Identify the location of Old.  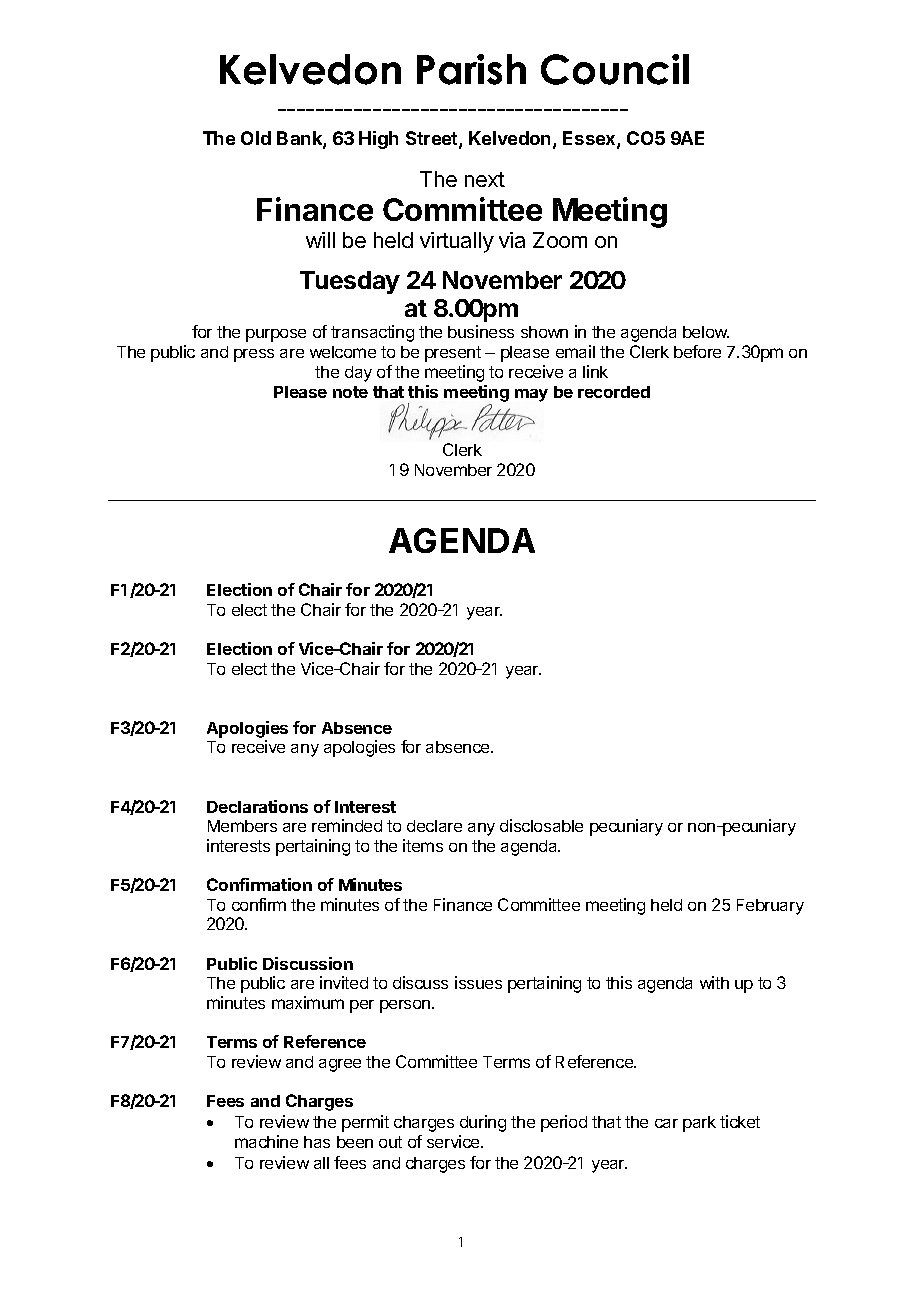
(256, 138).
